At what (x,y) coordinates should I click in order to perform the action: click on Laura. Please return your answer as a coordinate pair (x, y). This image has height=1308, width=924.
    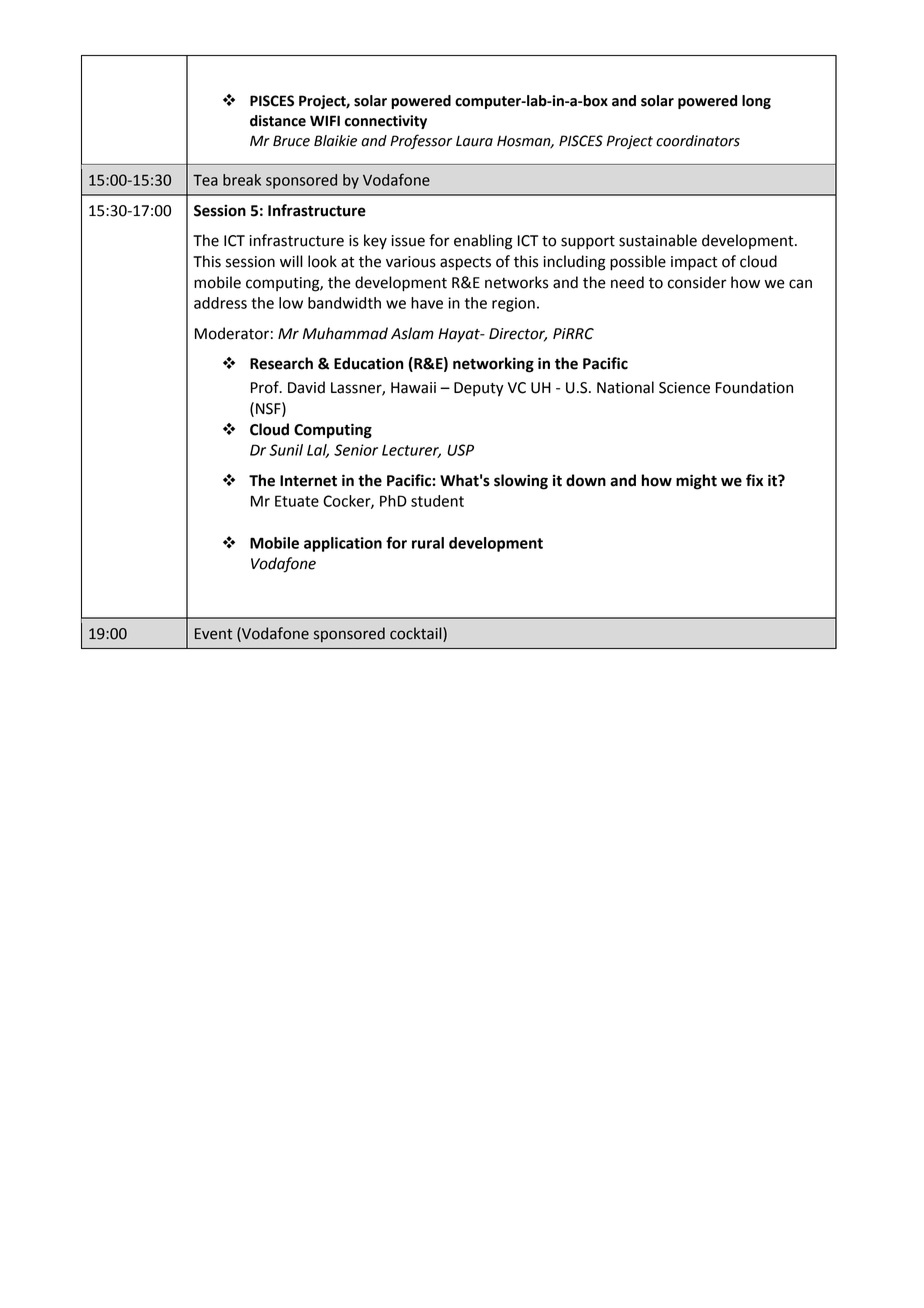
    Looking at the image, I should click on (474, 141).
